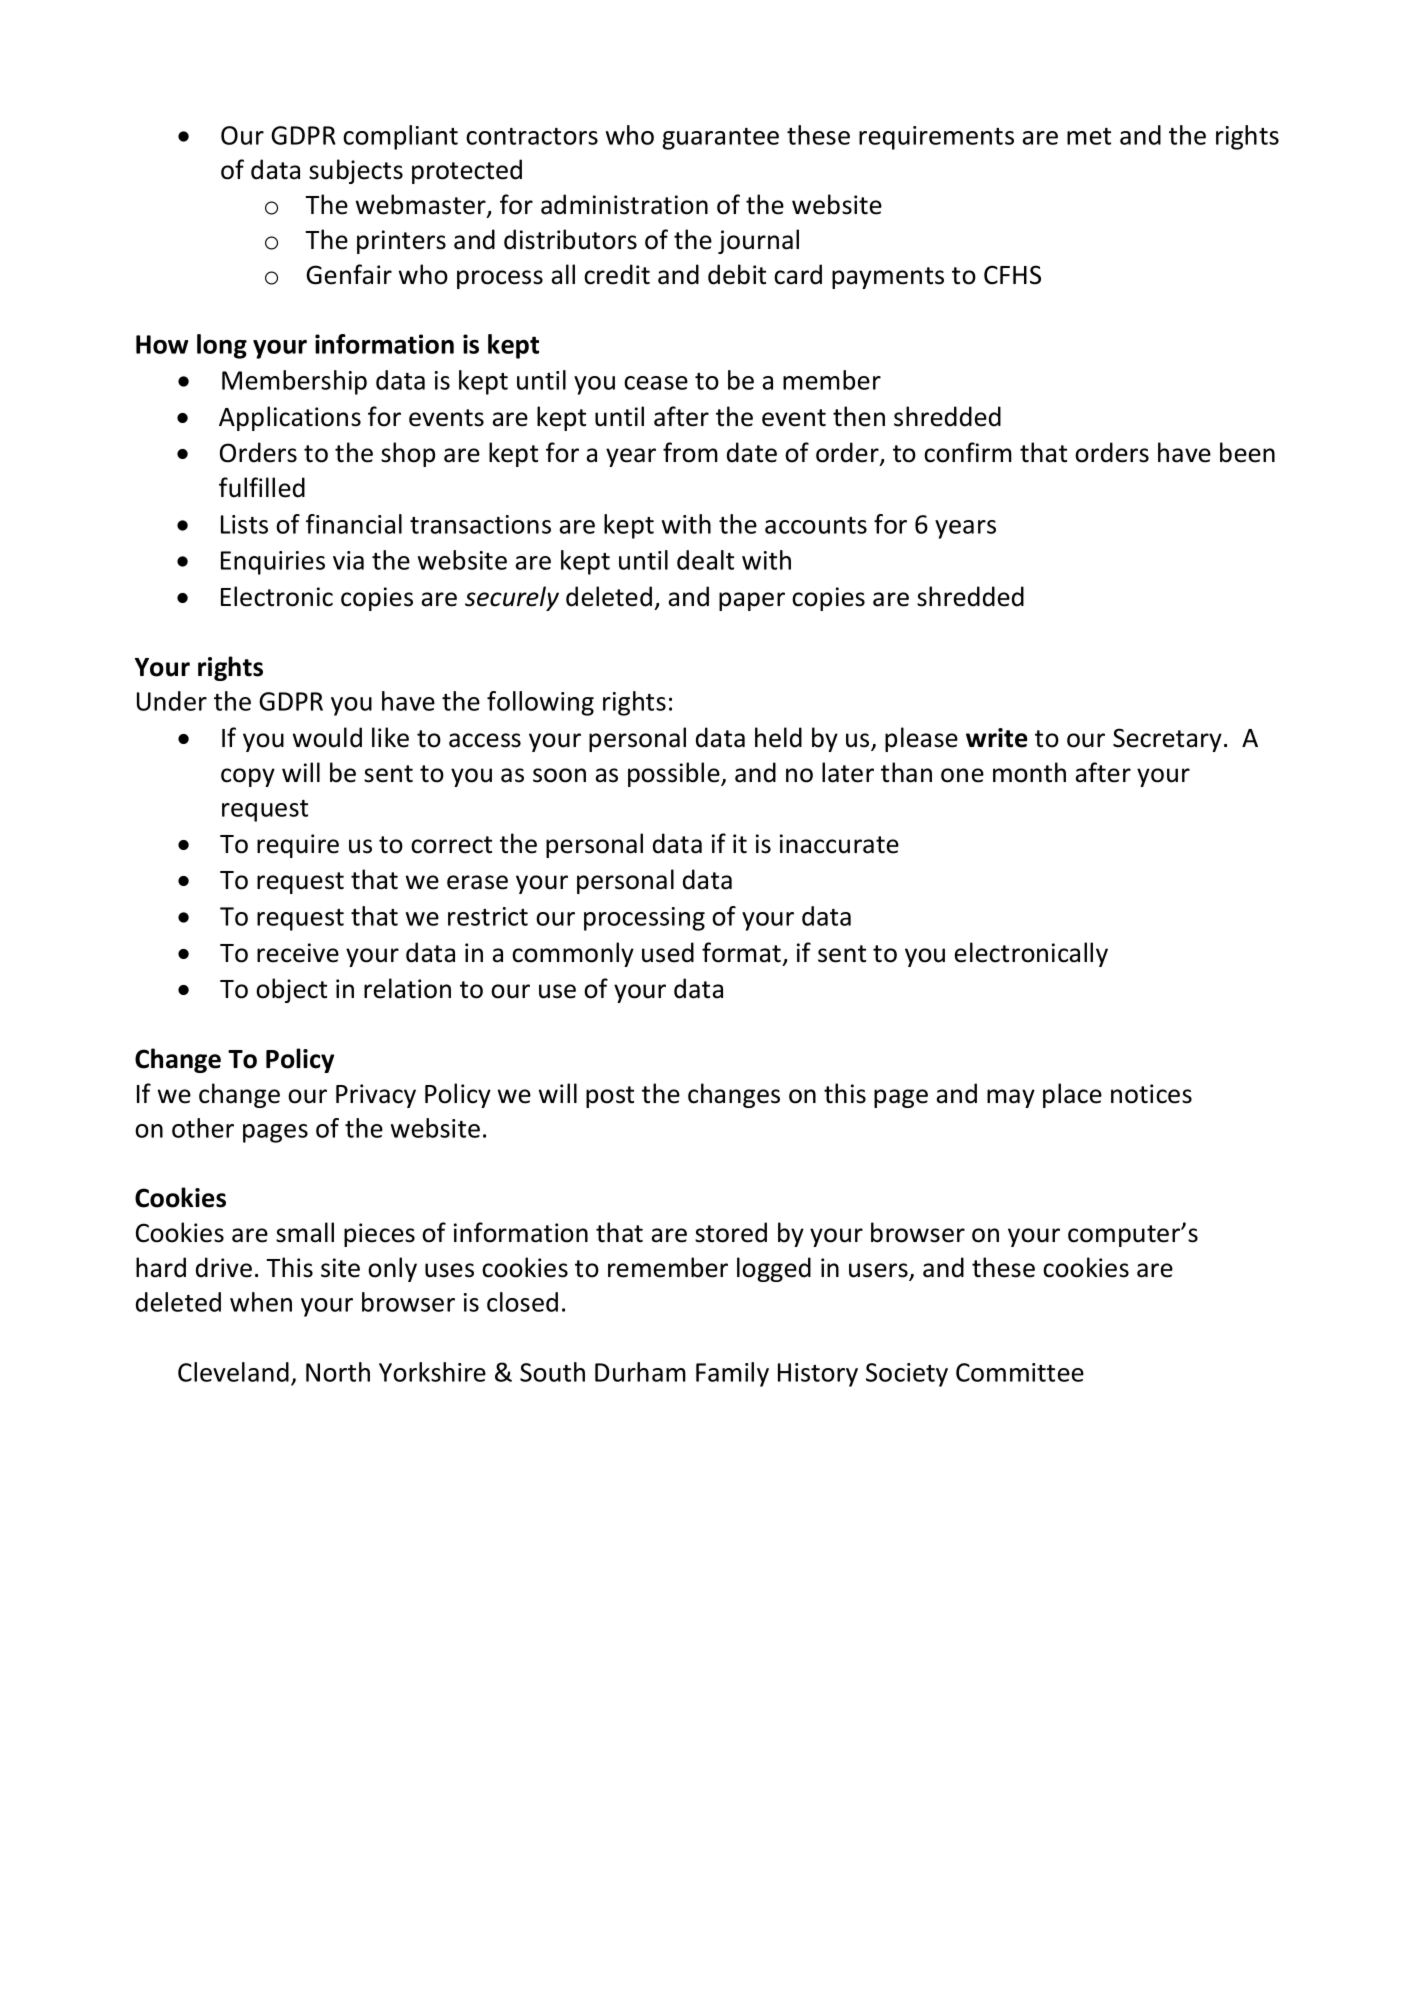 The image size is (1415, 2001). What do you see at coordinates (1247, 452) in the screenshot?
I see `been` at bounding box center [1247, 452].
